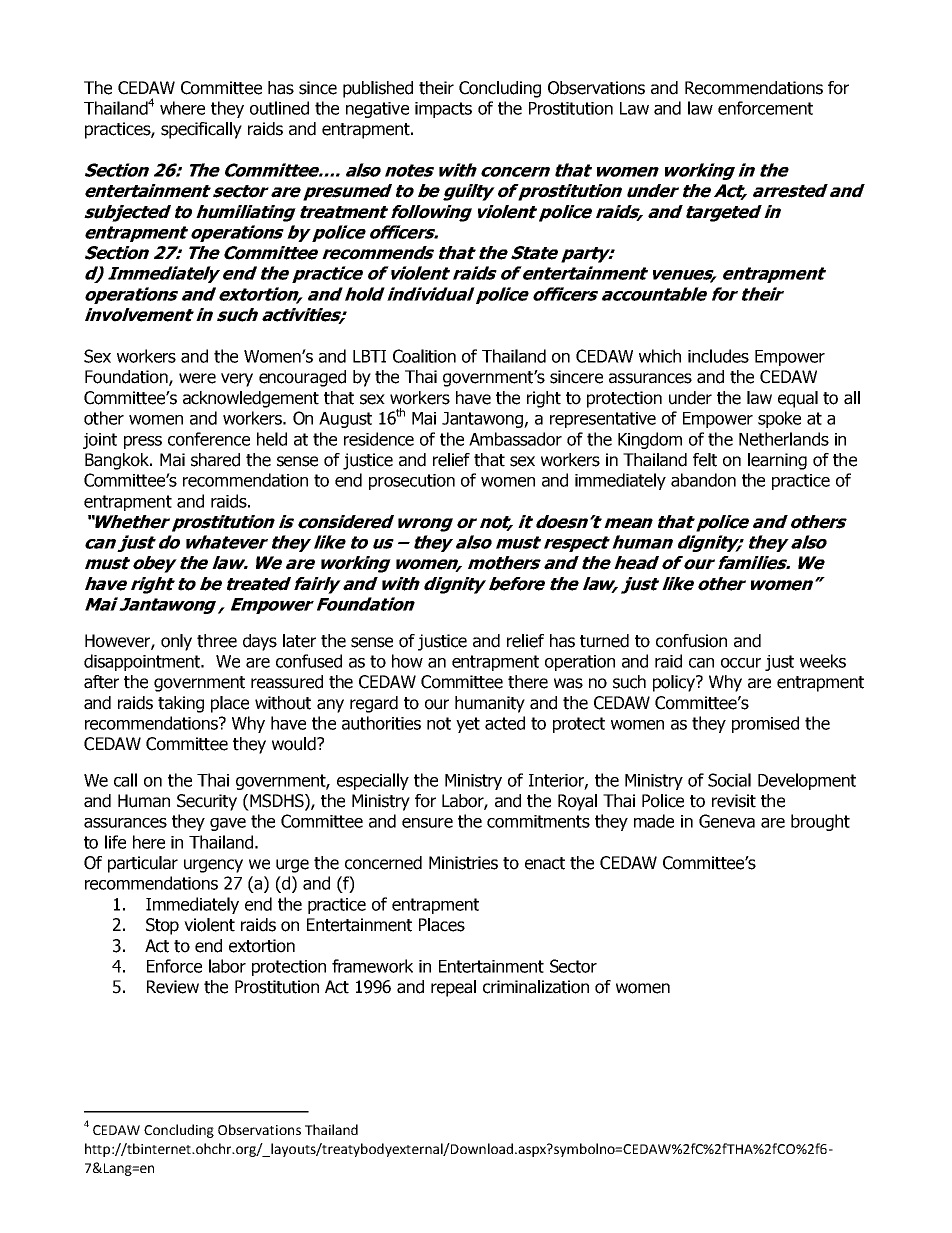 This page has height=1233, width=952. Describe the element at coordinates (377, 110) in the page. I see `negative` at that location.
